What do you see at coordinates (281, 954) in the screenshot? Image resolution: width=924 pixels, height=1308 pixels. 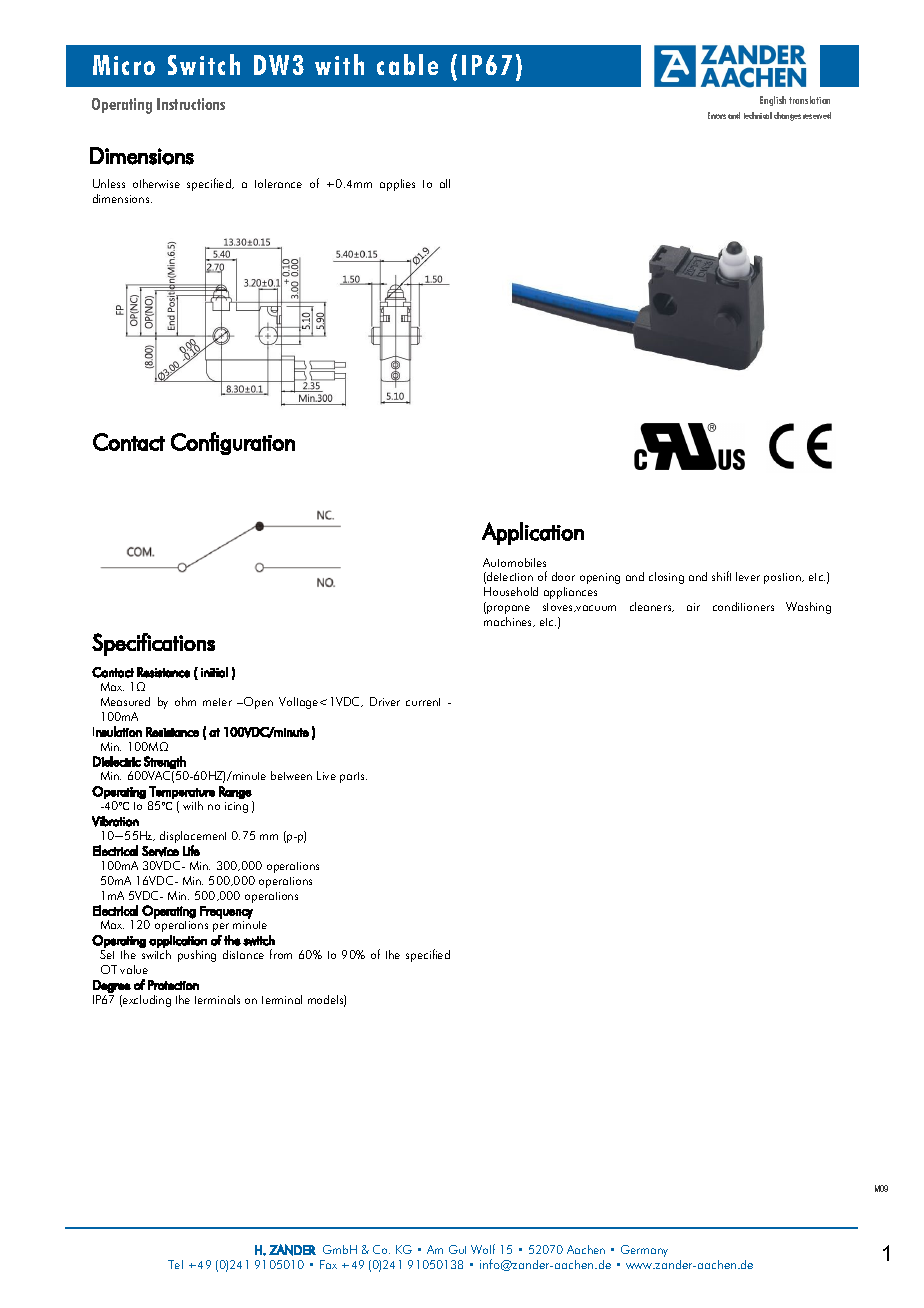 I see `from` at bounding box center [281, 954].
